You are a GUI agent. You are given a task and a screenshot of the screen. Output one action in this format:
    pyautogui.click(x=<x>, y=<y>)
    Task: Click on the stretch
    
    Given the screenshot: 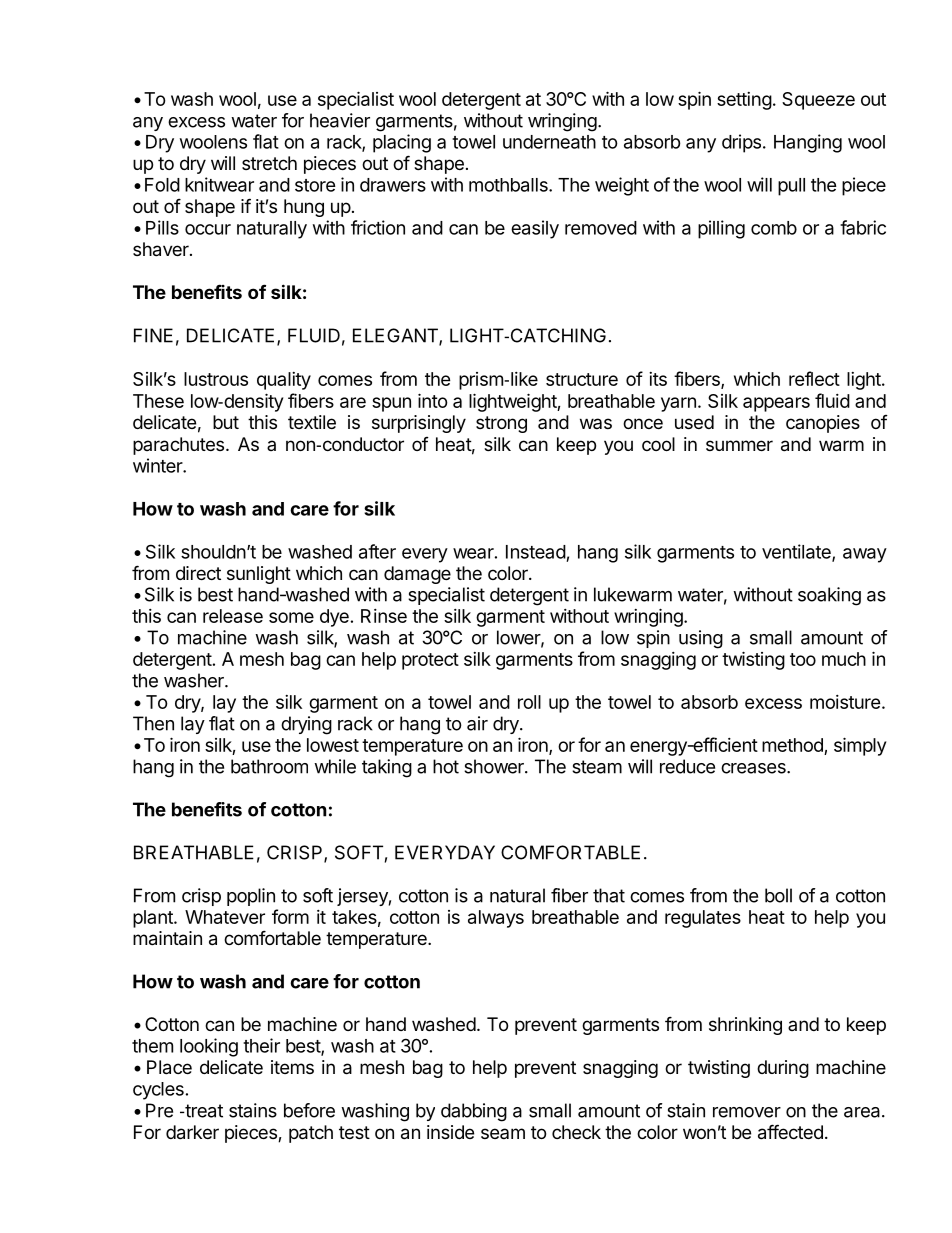 What is the action you would take?
    pyautogui.click(x=269, y=163)
